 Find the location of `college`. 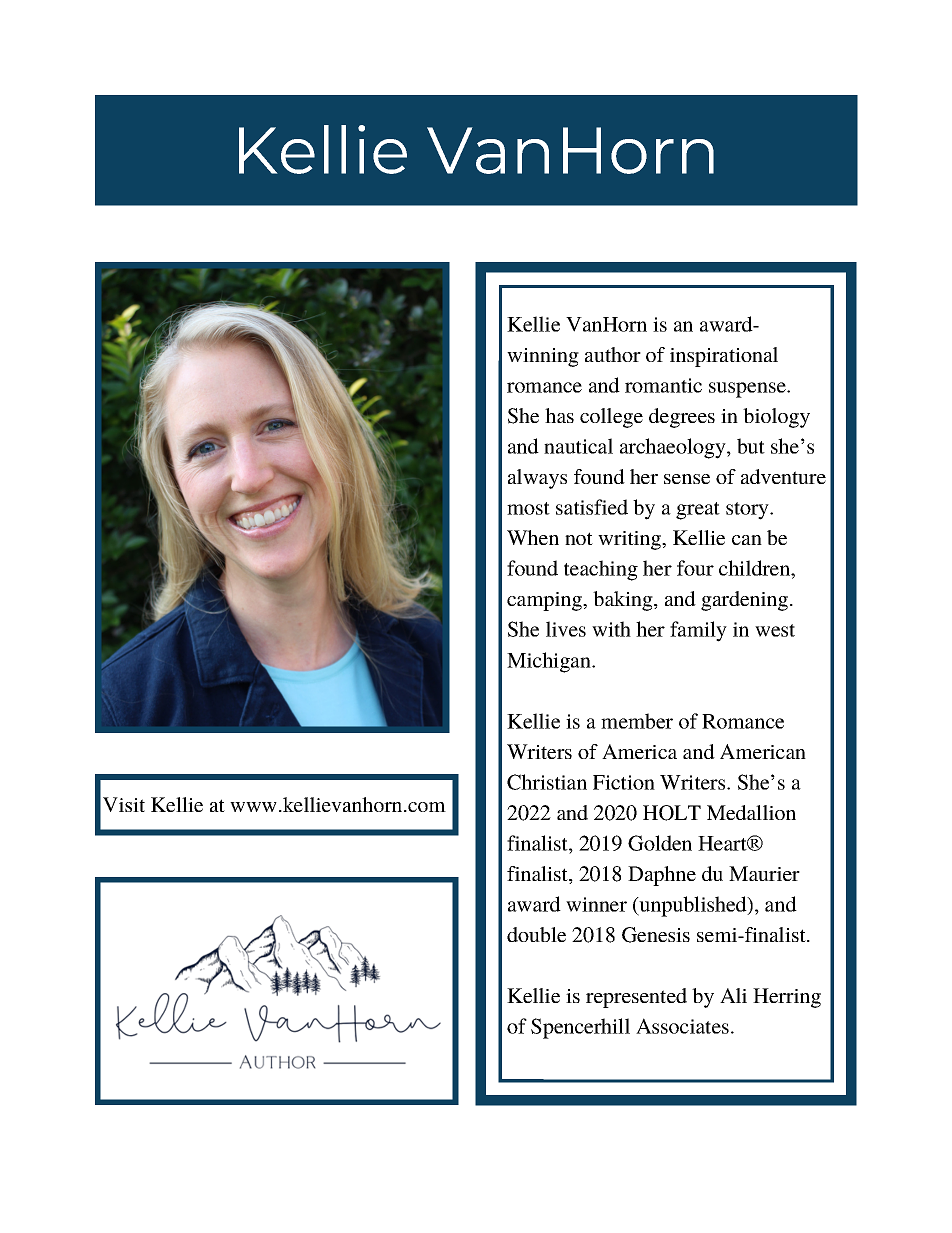

college is located at coordinates (611, 418).
